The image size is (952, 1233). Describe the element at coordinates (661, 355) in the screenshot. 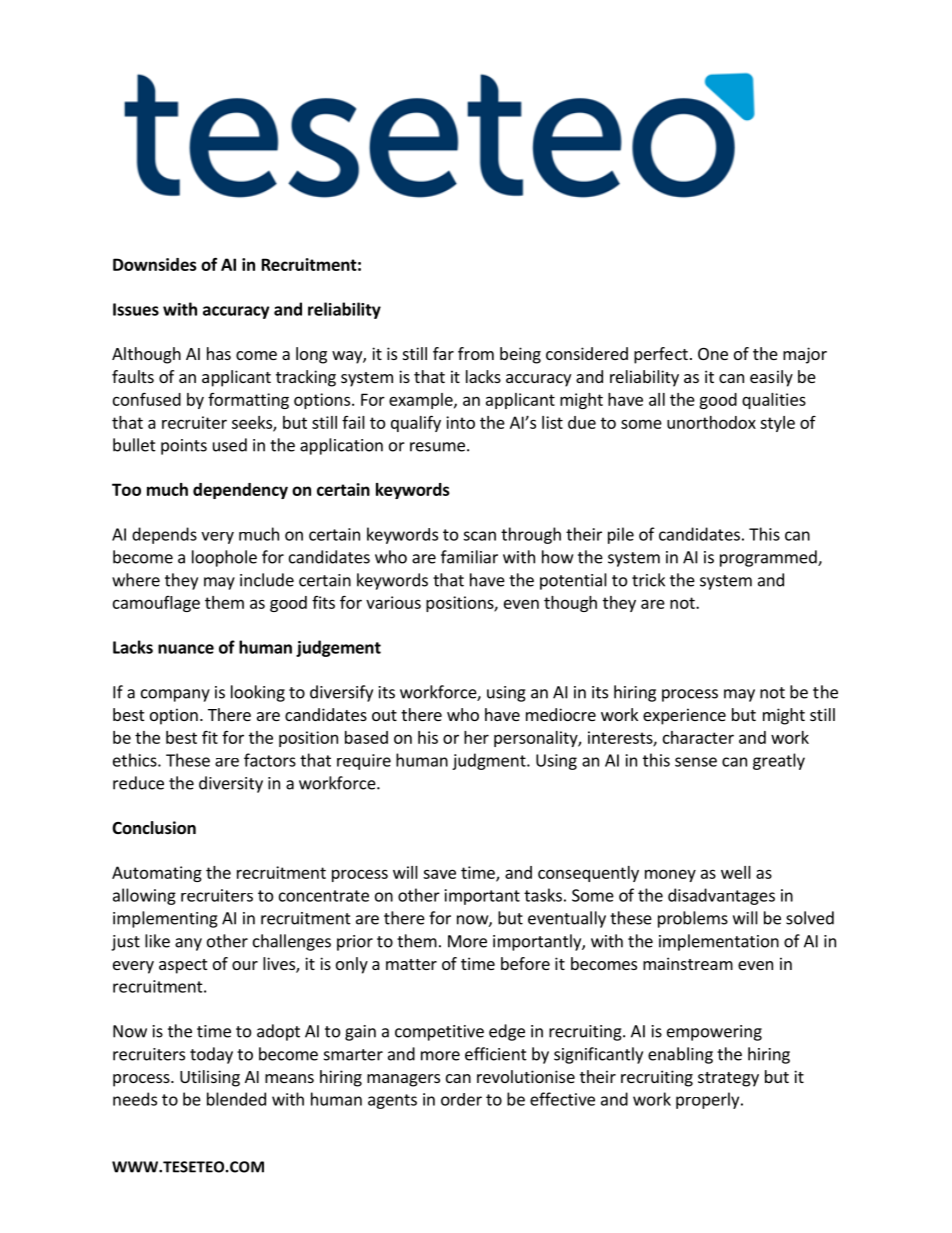

I see `perfect` at that location.
